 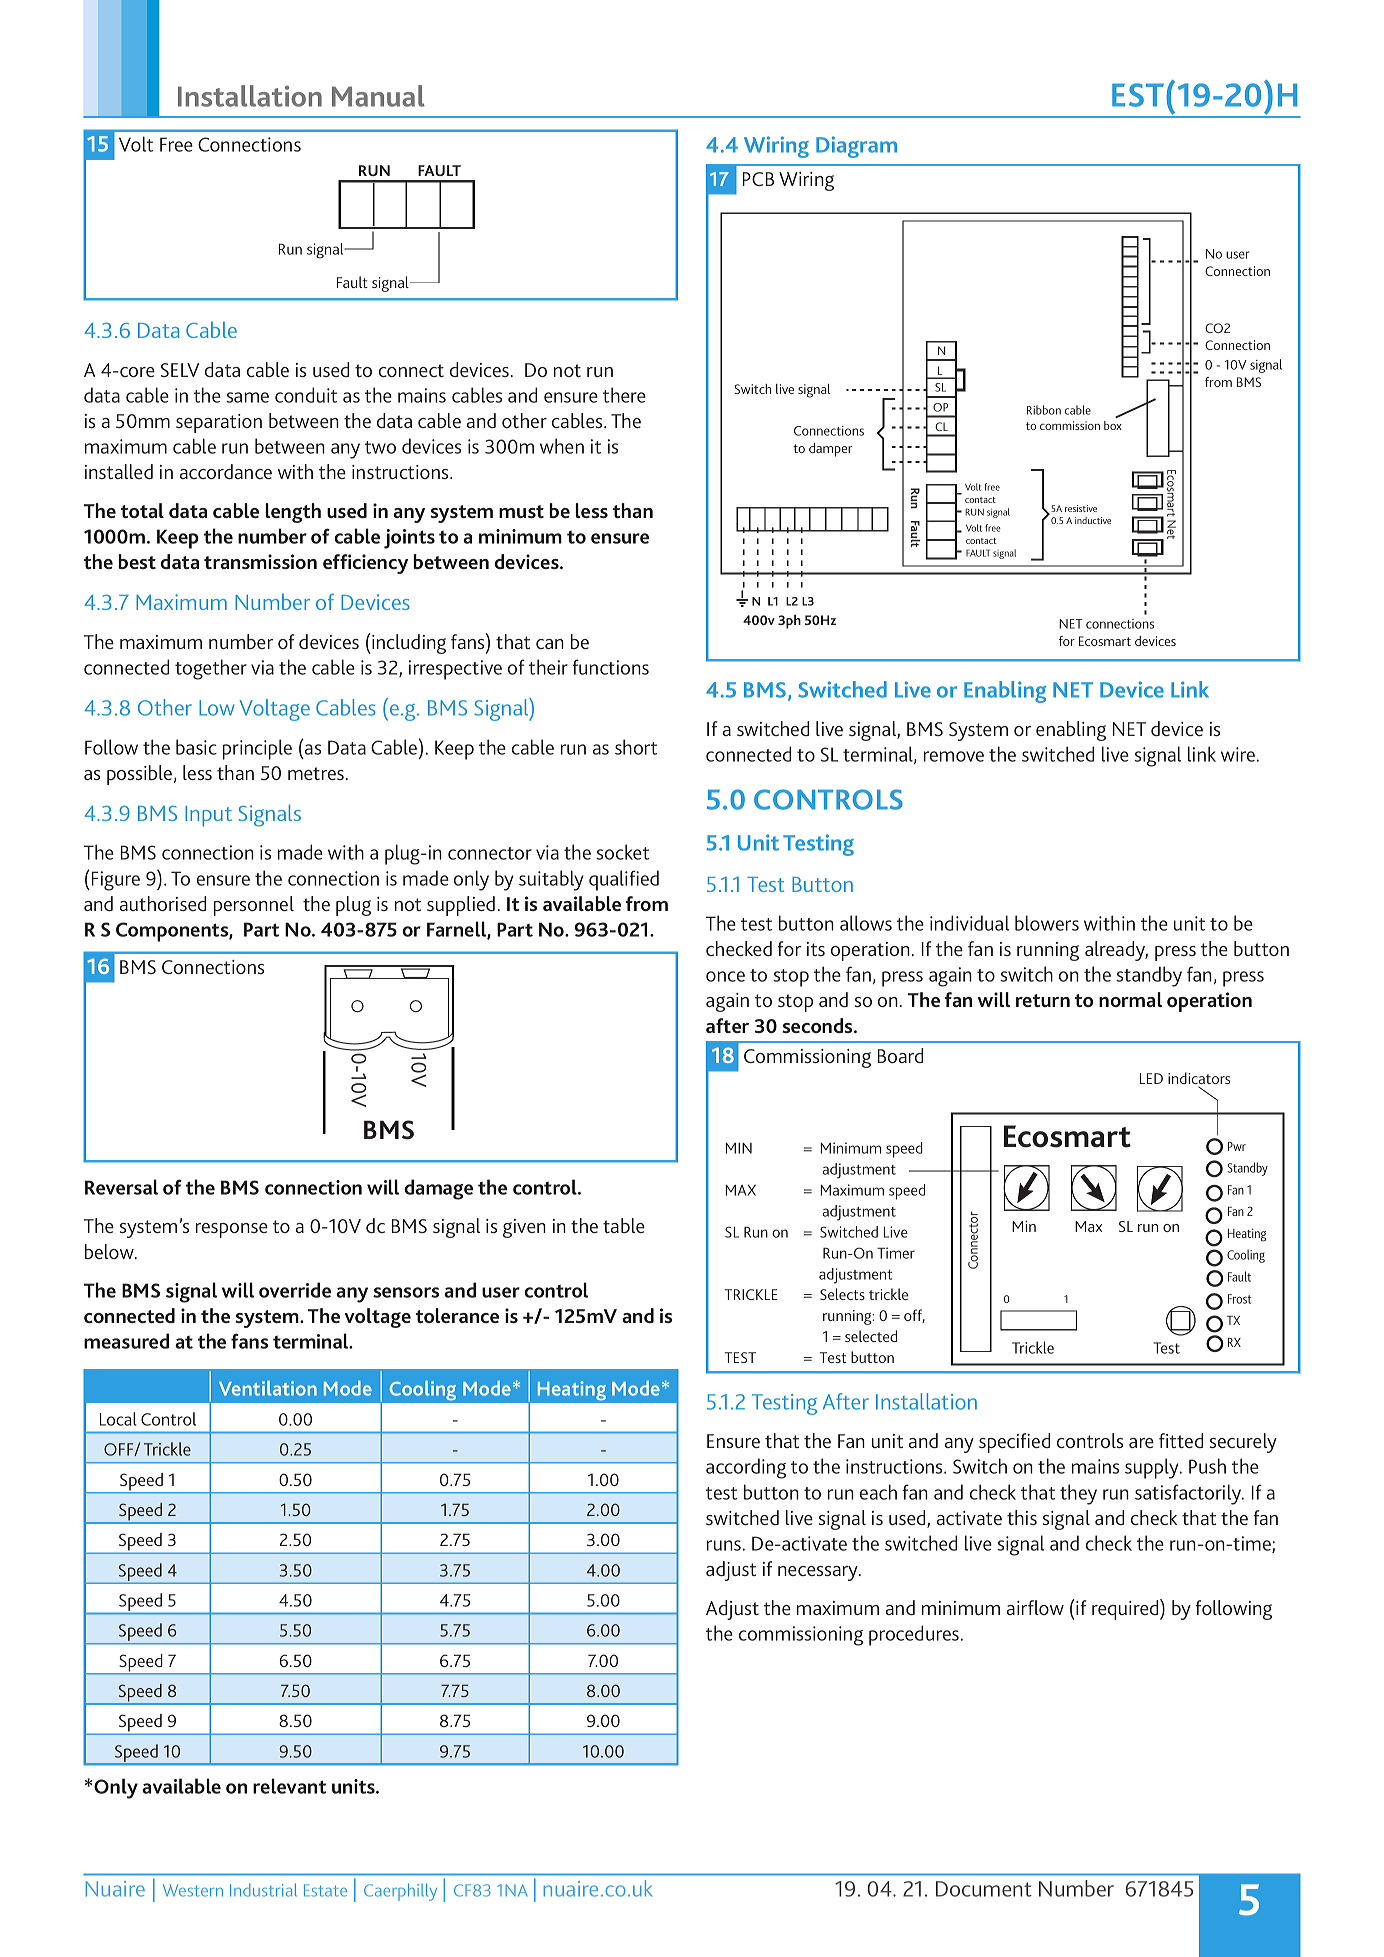 I want to click on Manual, so click(x=378, y=96).
